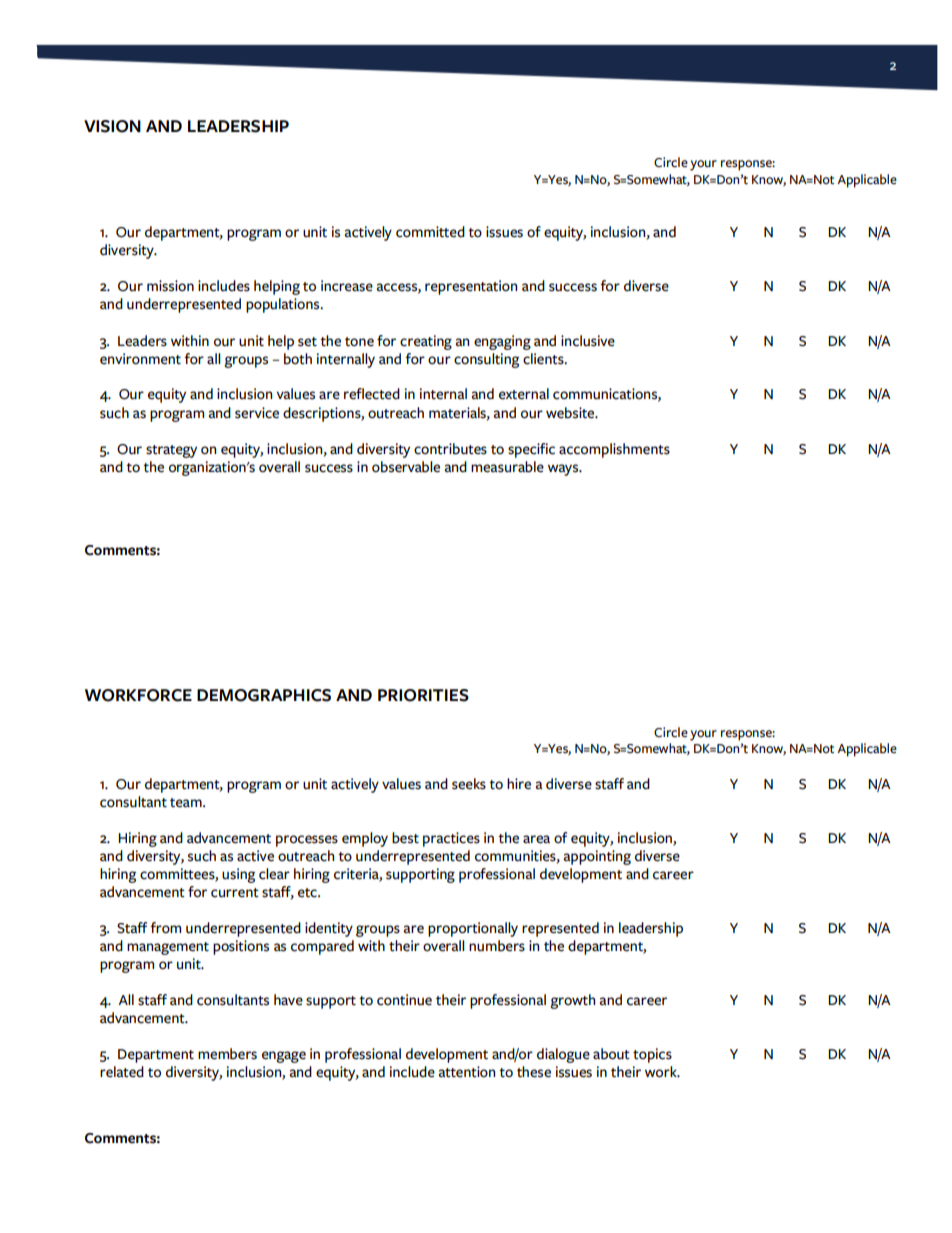 Image resolution: width=952 pixels, height=1233 pixels. Describe the element at coordinates (187, 803) in the image. I see `team` at that location.
